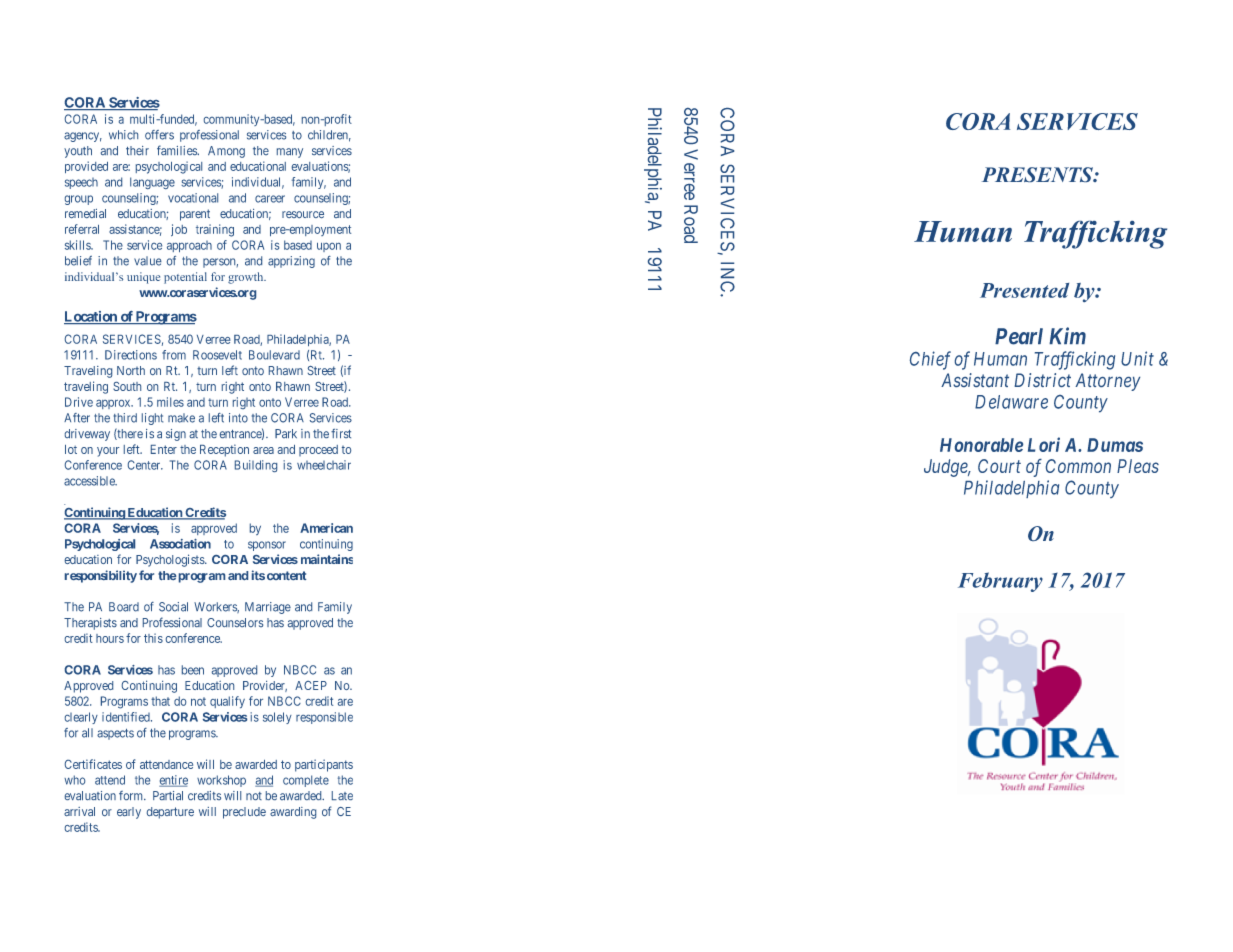 This image has width=1233, height=952. Describe the element at coordinates (290, 153) in the image. I see `many` at that location.
